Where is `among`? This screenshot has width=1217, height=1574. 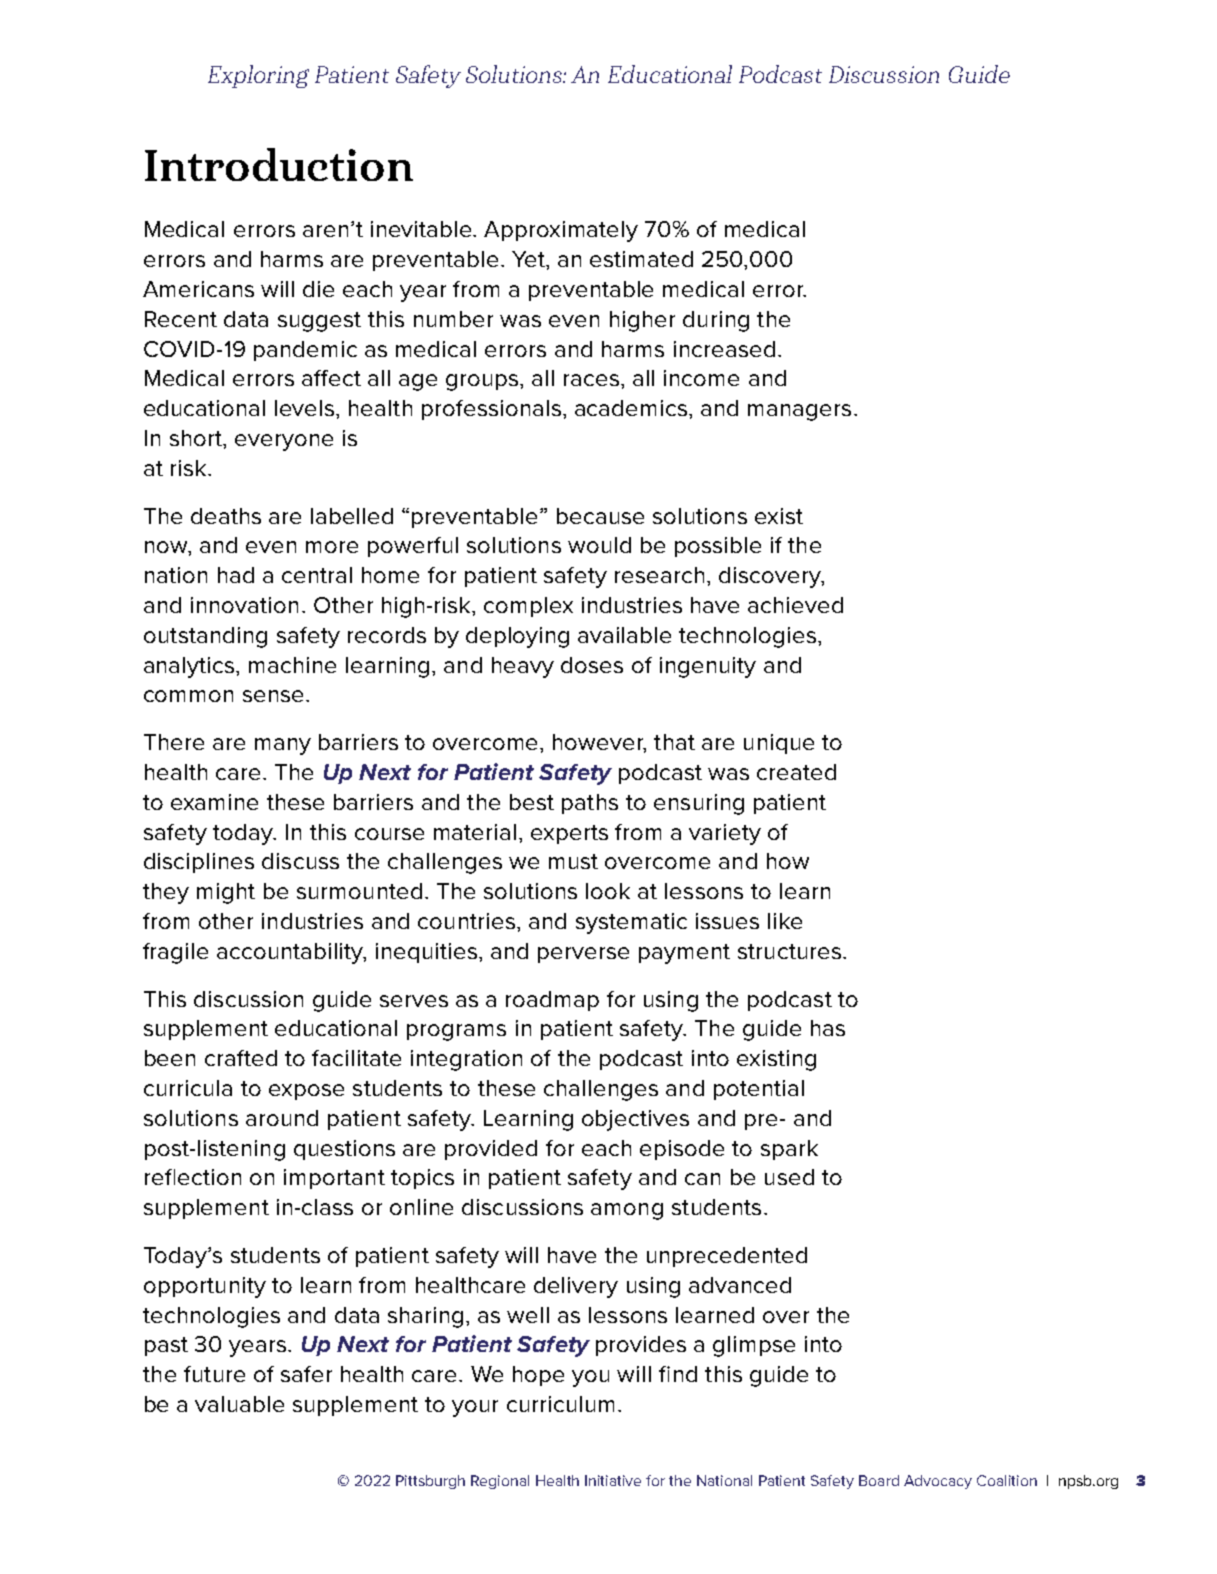
among is located at coordinates (627, 1211).
